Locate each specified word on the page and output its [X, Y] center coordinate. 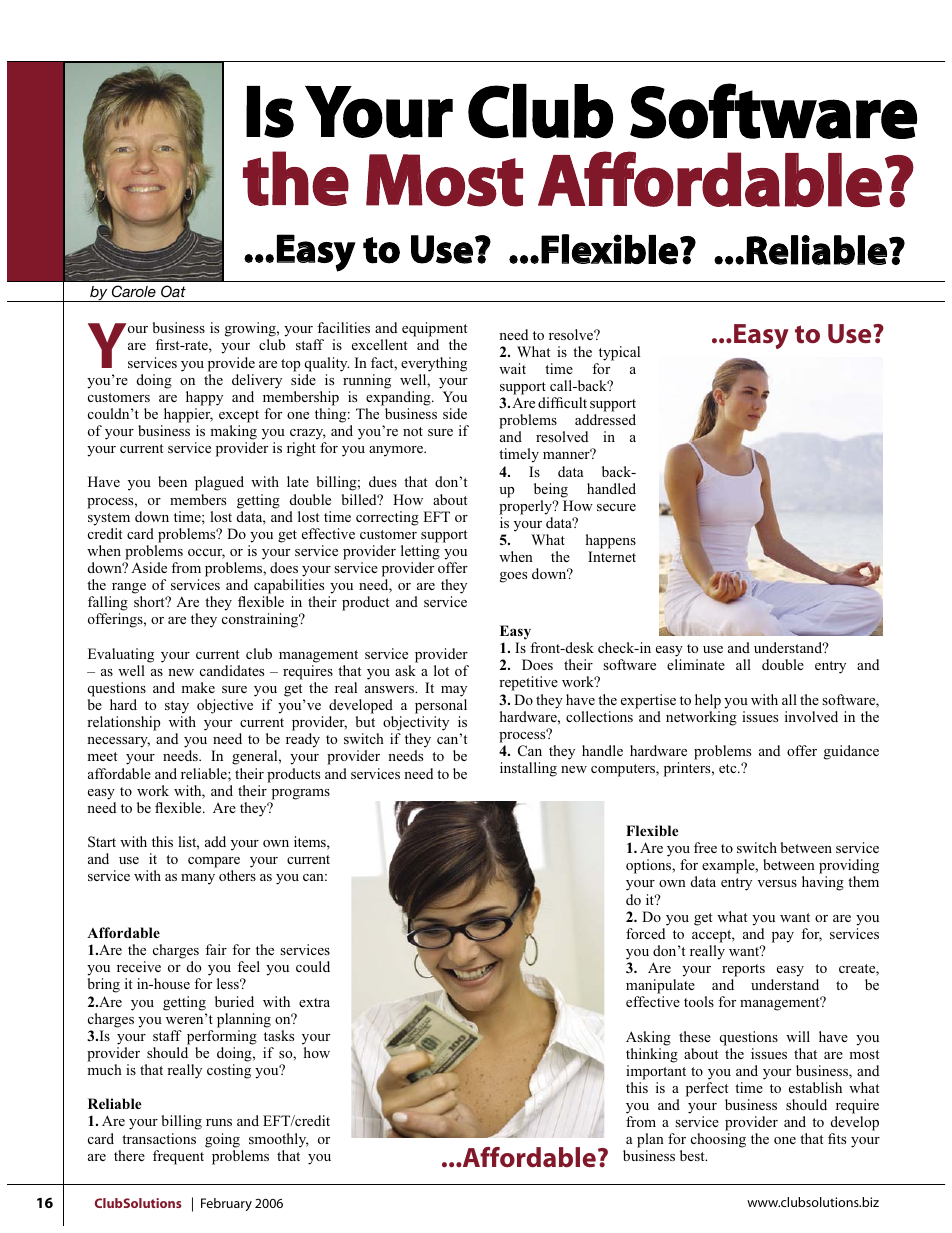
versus [777, 883]
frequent [178, 1157]
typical [619, 353]
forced [645, 933]
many [198, 879]
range [128, 590]
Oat [173, 291]
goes [513, 577]
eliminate [696, 664]
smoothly [279, 1140]
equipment [435, 331]
